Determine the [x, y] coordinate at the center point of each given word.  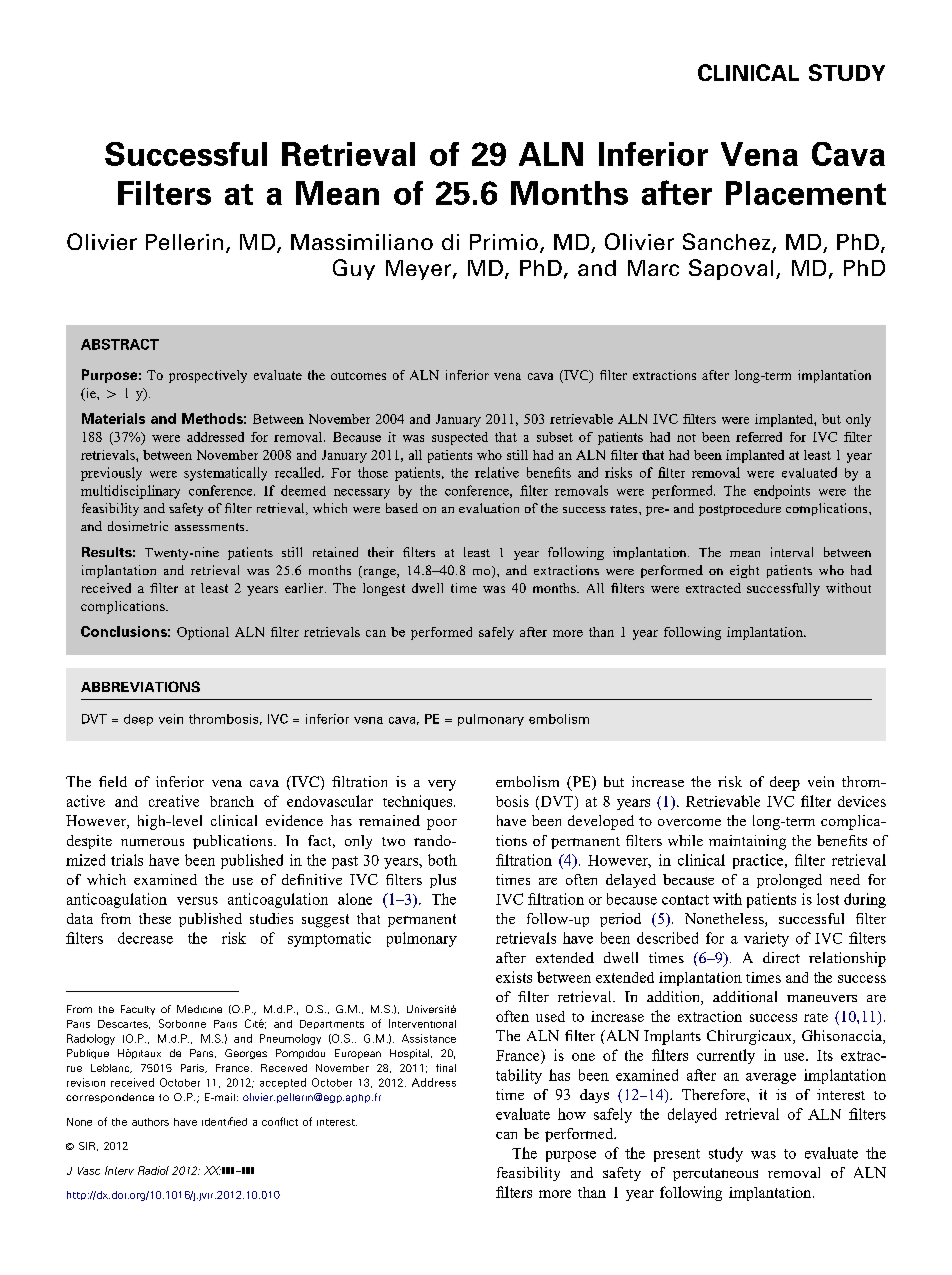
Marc [653, 268]
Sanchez [728, 243]
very [442, 785]
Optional [203, 633]
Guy [354, 269]
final [446, 1068]
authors [150, 1122]
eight [744, 571]
